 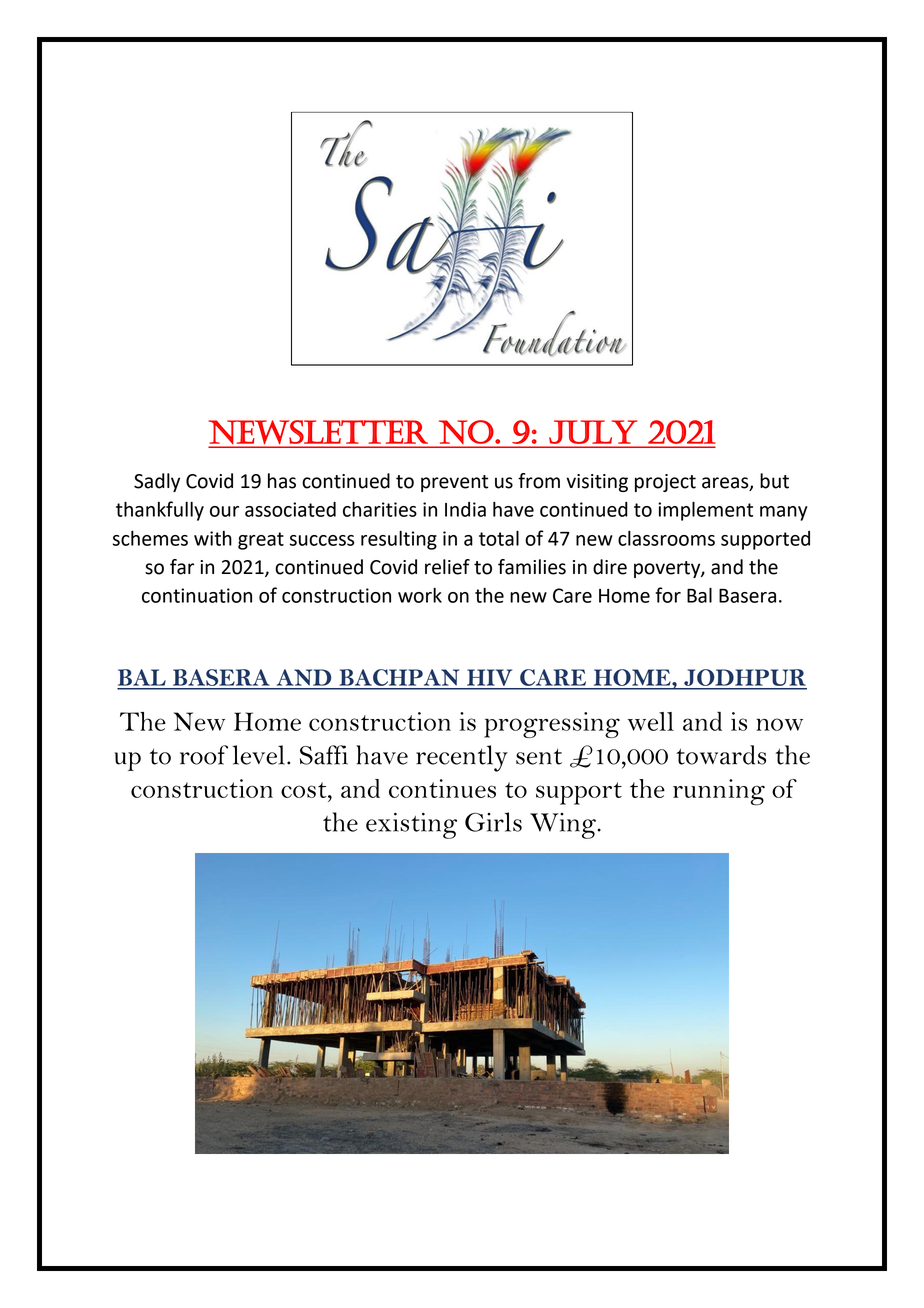 What do you see at coordinates (447, 567) in the image?
I see `relief` at bounding box center [447, 567].
